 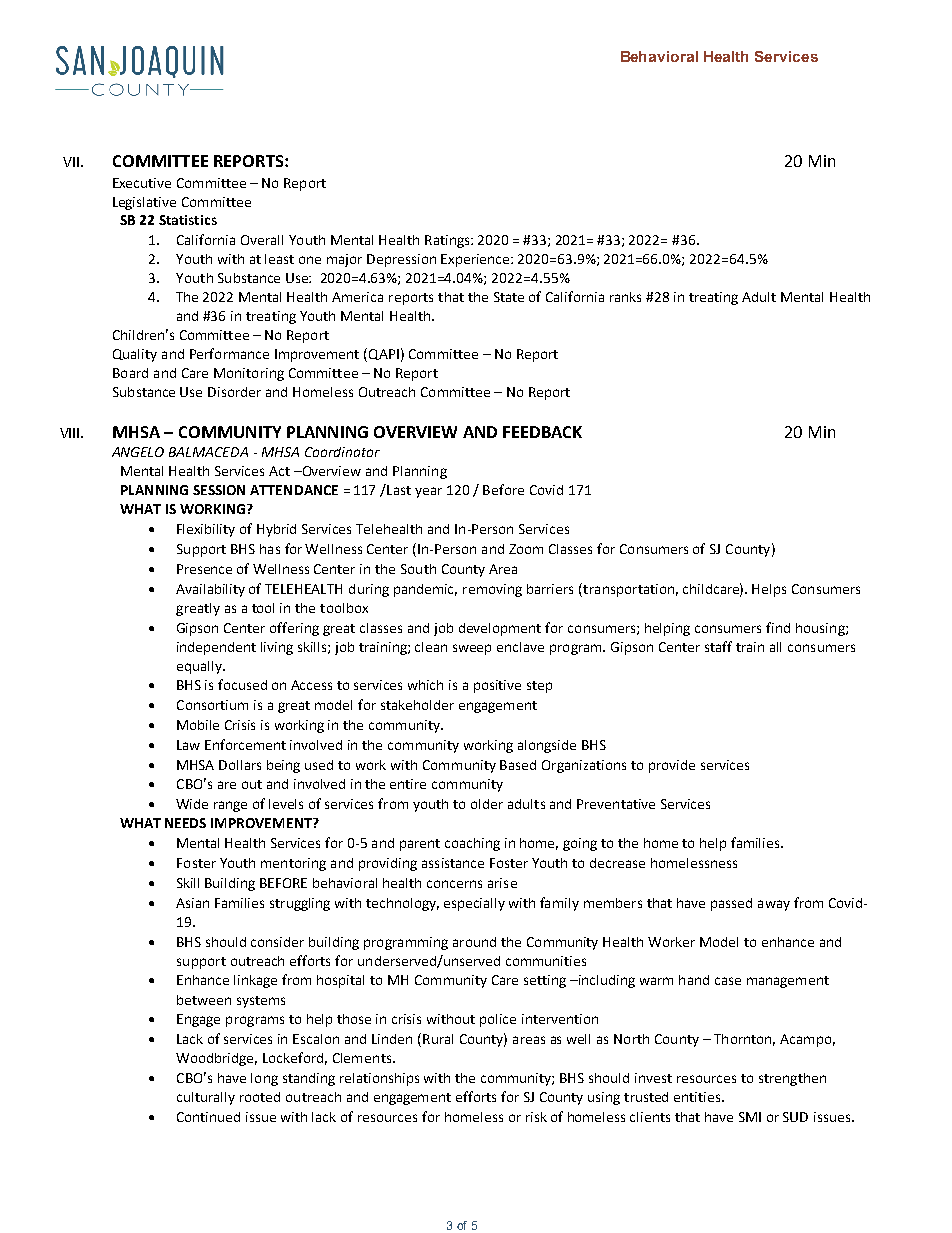 What do you see at coordinates (625, 297) in the image?
I see `ranks` at bounding box center [625, 297].
